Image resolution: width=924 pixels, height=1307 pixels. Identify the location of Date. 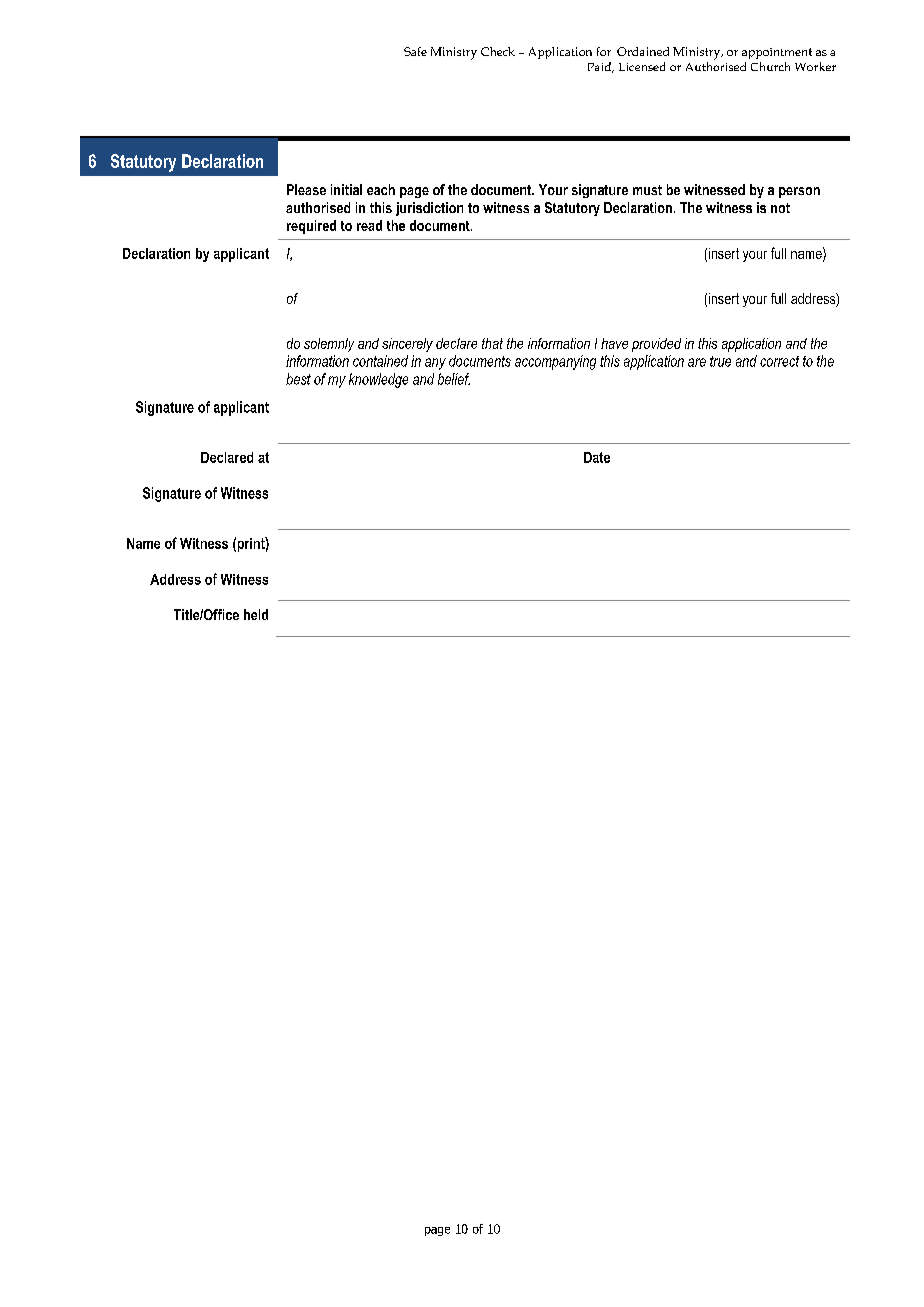
(597, 457).
